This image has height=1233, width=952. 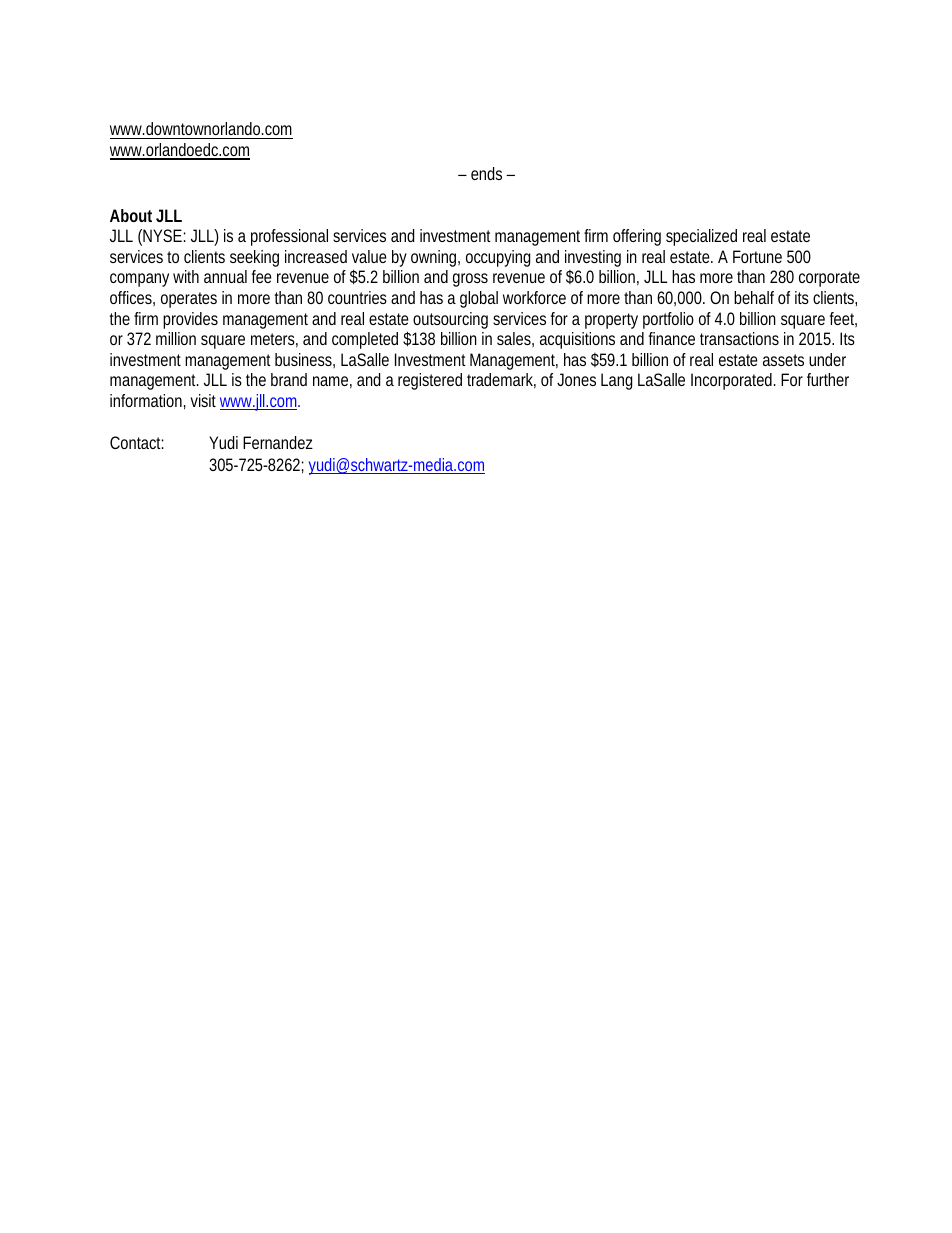 I want to click on million, so click(x=176, y=338).
